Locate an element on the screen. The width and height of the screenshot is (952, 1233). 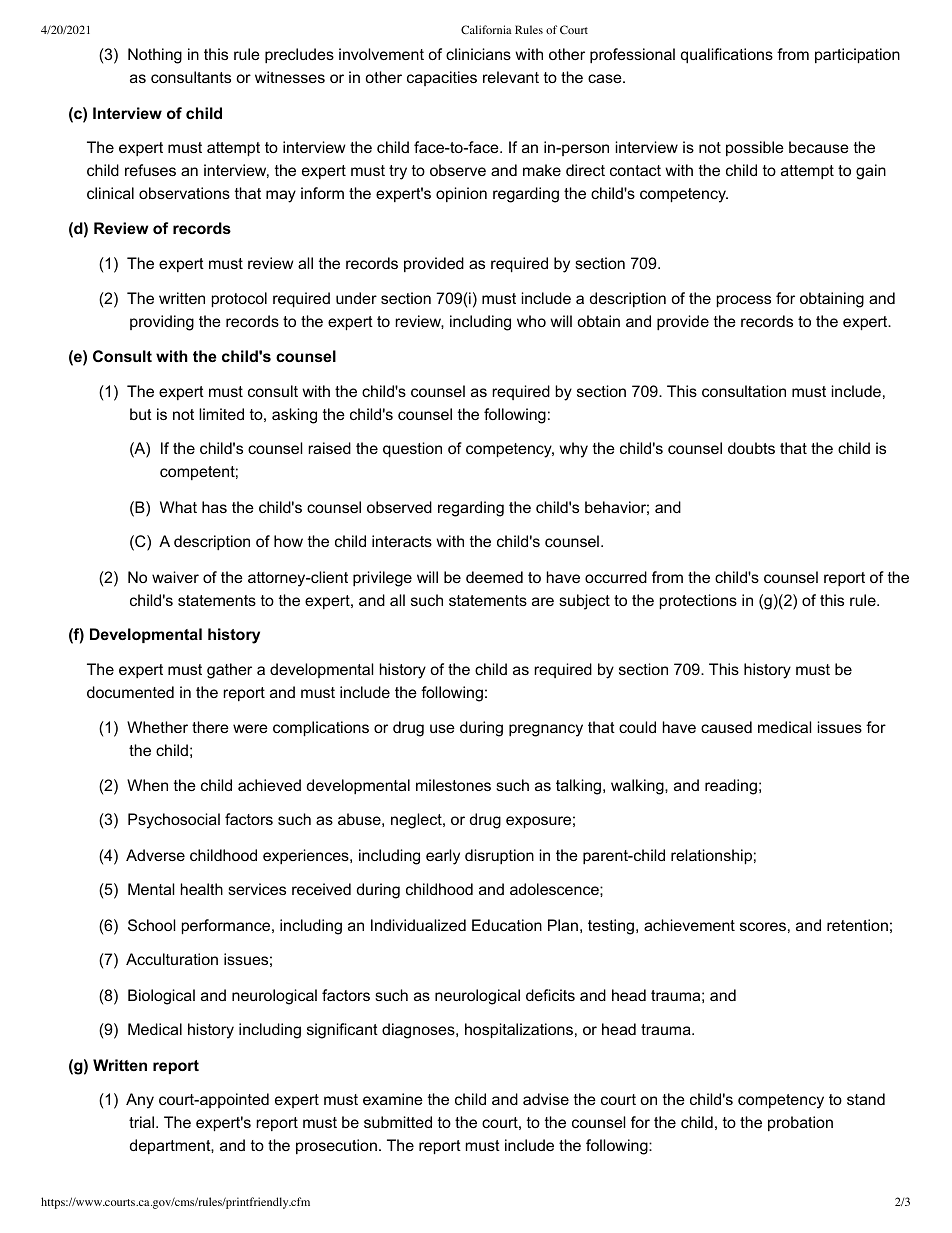
clinicians is located at coordinates (478, 54).
